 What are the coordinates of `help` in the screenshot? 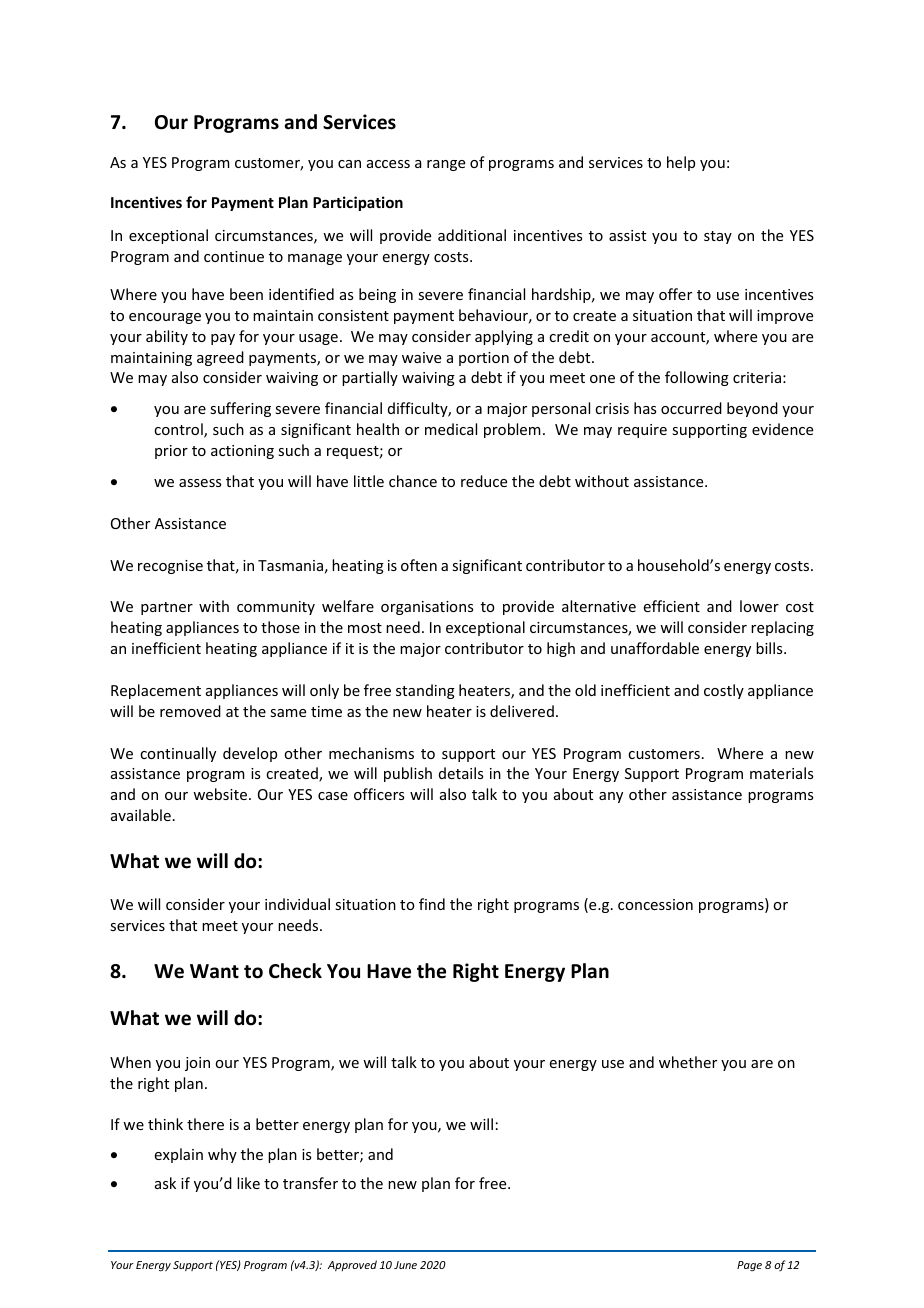 It's located at (681, 163).
